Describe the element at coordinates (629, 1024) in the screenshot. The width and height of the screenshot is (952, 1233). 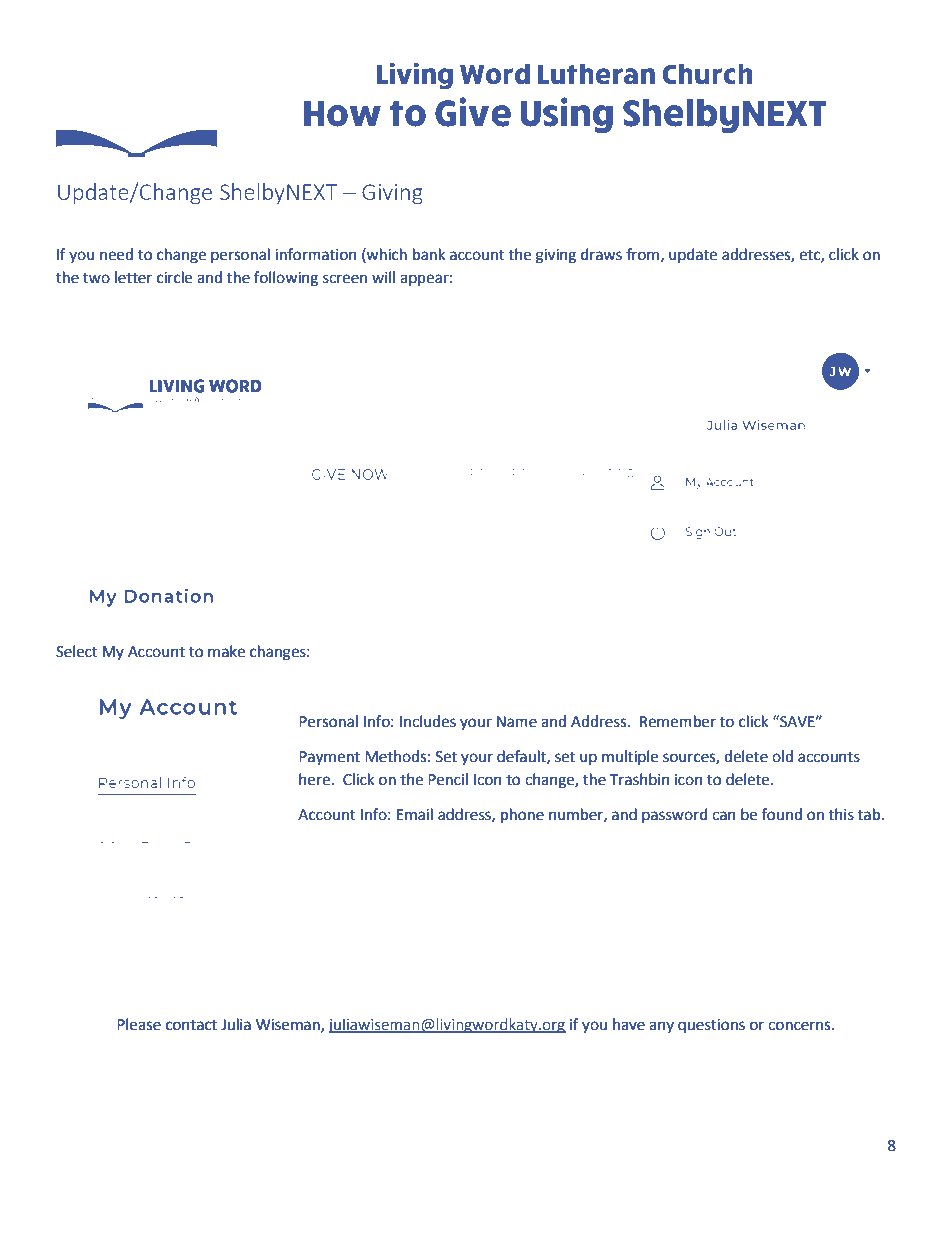
I see `have` at that location.
